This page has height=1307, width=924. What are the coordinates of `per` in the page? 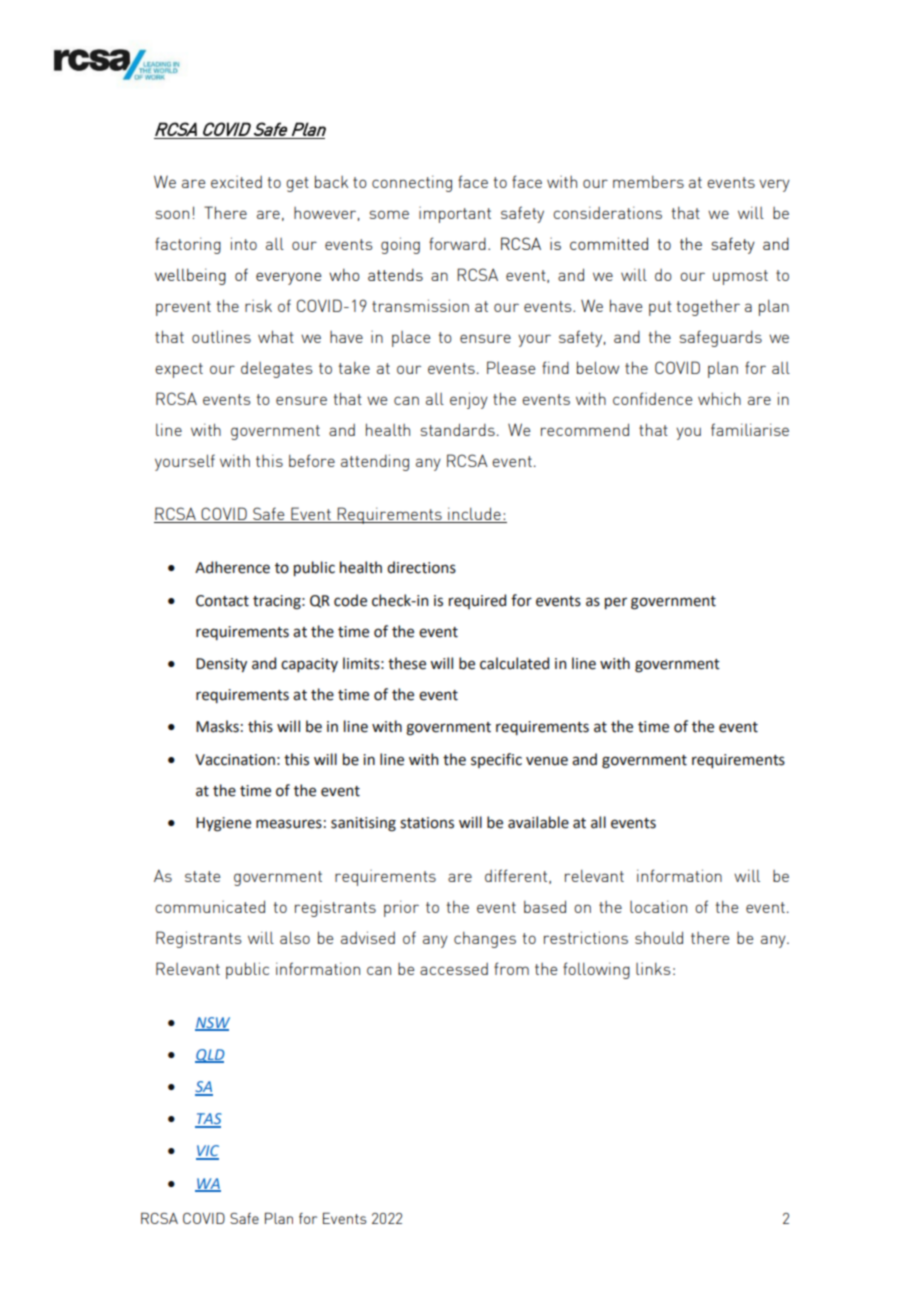 It's located at (616, 603).
